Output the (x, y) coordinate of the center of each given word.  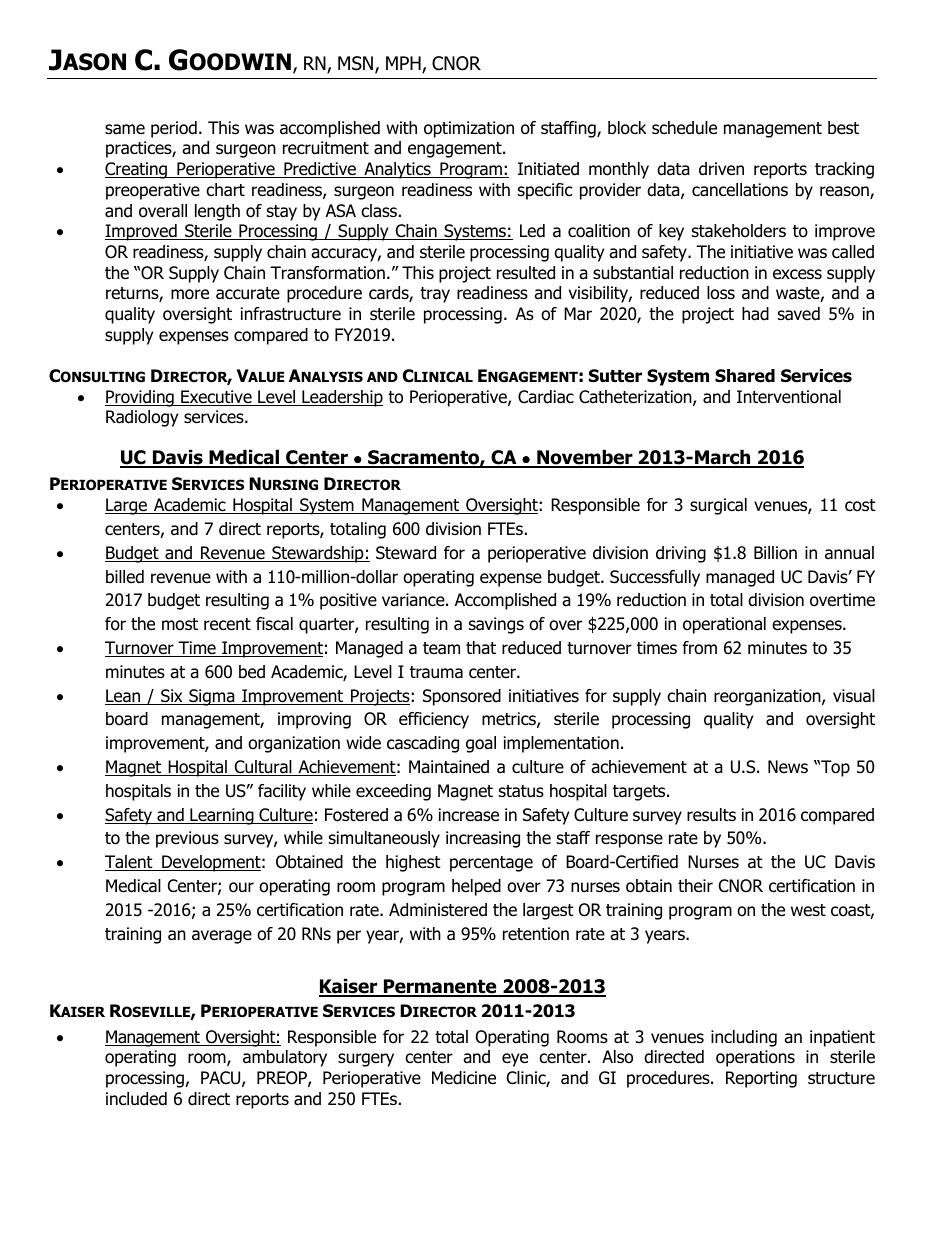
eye (515, 1060)
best (843, 128)
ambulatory (285, 1058)
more (190, 294)
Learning (222, 816)
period (174, 129)
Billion (775, 553)
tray (435, 295)
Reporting (761, 1079)
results (711, 815)
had (755, 314)
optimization (469, 129)
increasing (483, 839)
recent (227, 624)
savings (496, 625)
